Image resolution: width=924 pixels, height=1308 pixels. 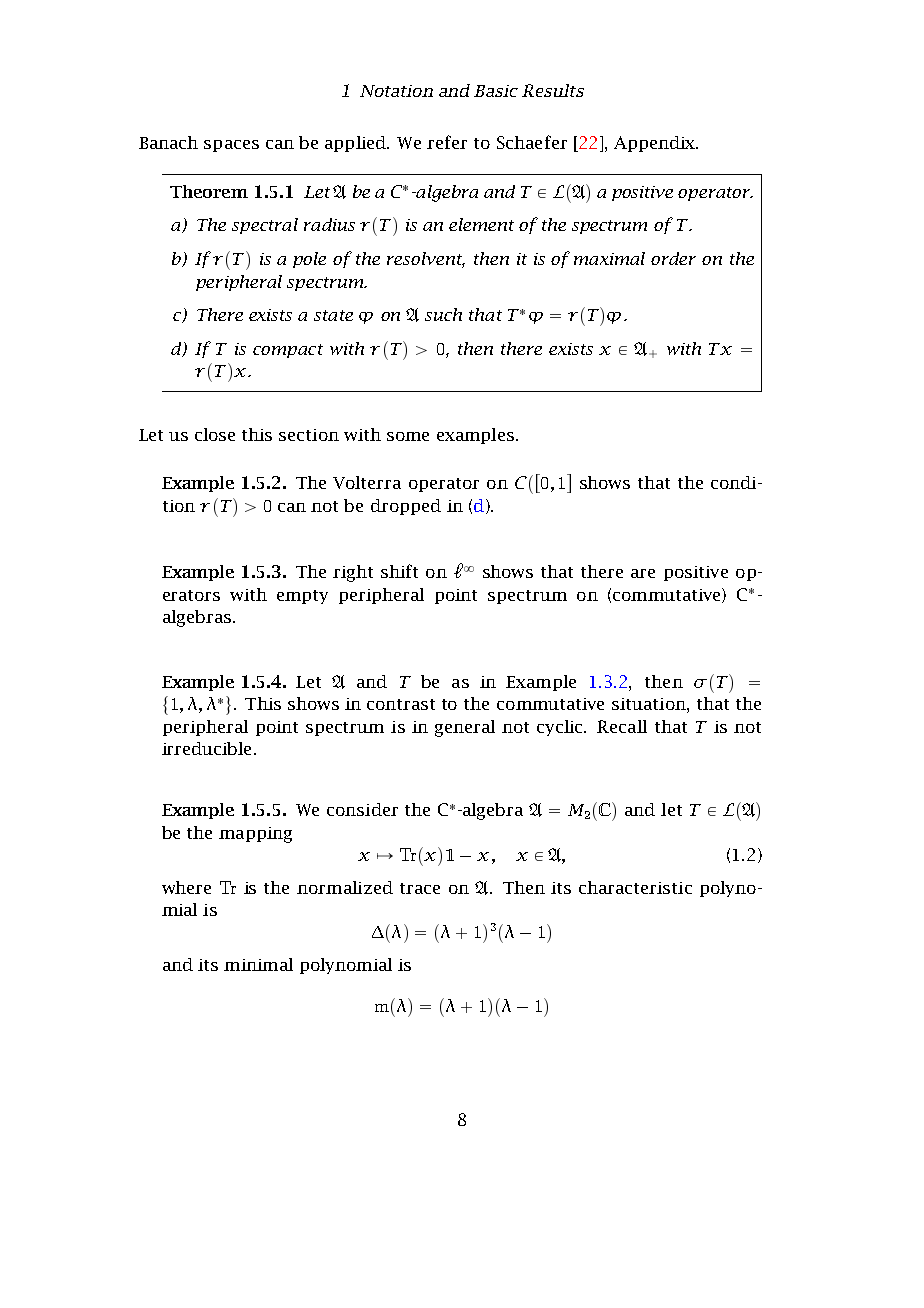 What do you see at coordinates (447, 142) in the screenshot?
I see `refer` at bounding box center [447, 142].
